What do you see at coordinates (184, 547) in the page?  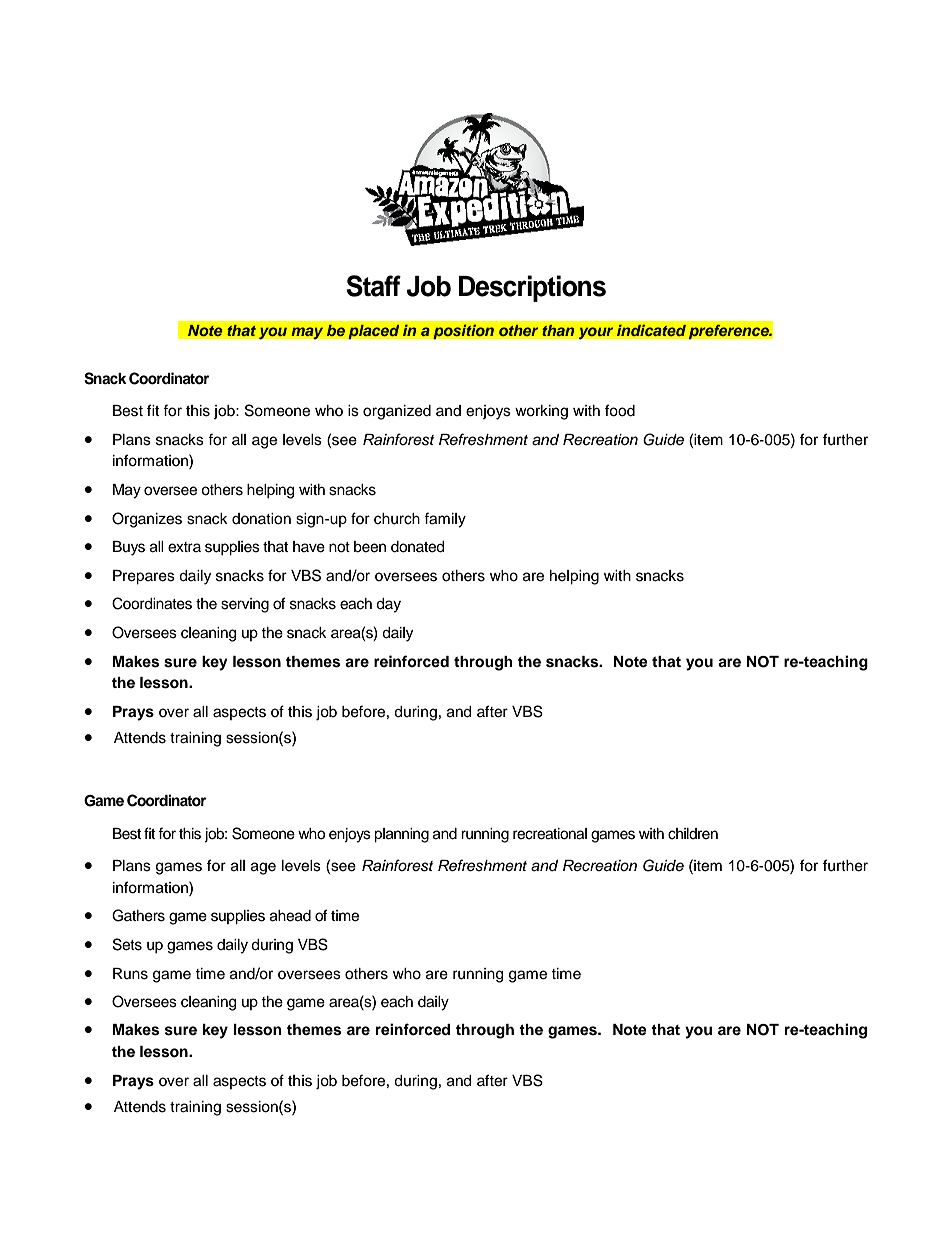 I see `extra` at bounding box center [184, 547].
